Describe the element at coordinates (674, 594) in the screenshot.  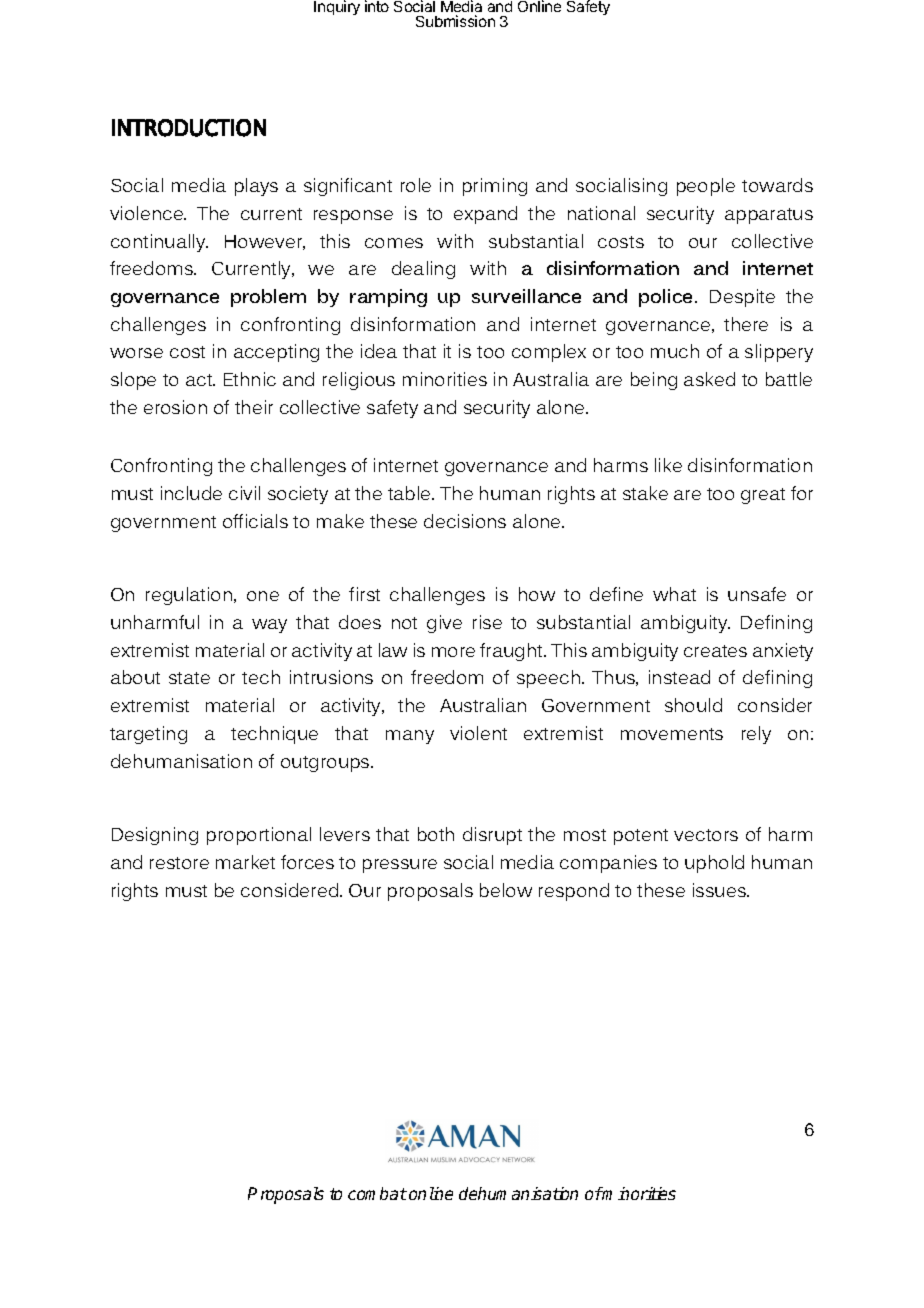
I see `what` at that location.
